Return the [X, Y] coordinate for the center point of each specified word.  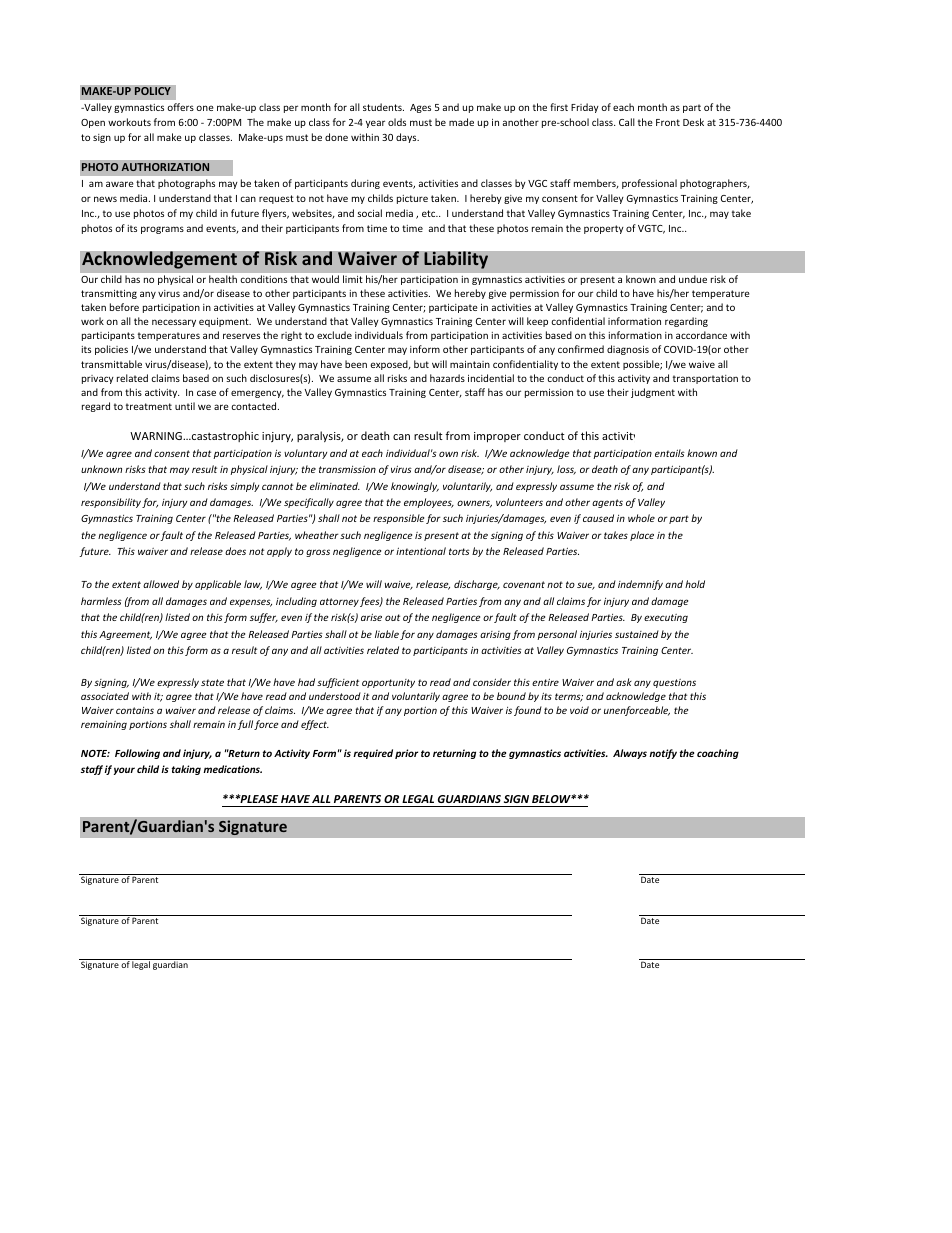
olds [397, 122]
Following [137, 754]
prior [406, 754]
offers [180, 107]
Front [668, 122]
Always [630, 754]
